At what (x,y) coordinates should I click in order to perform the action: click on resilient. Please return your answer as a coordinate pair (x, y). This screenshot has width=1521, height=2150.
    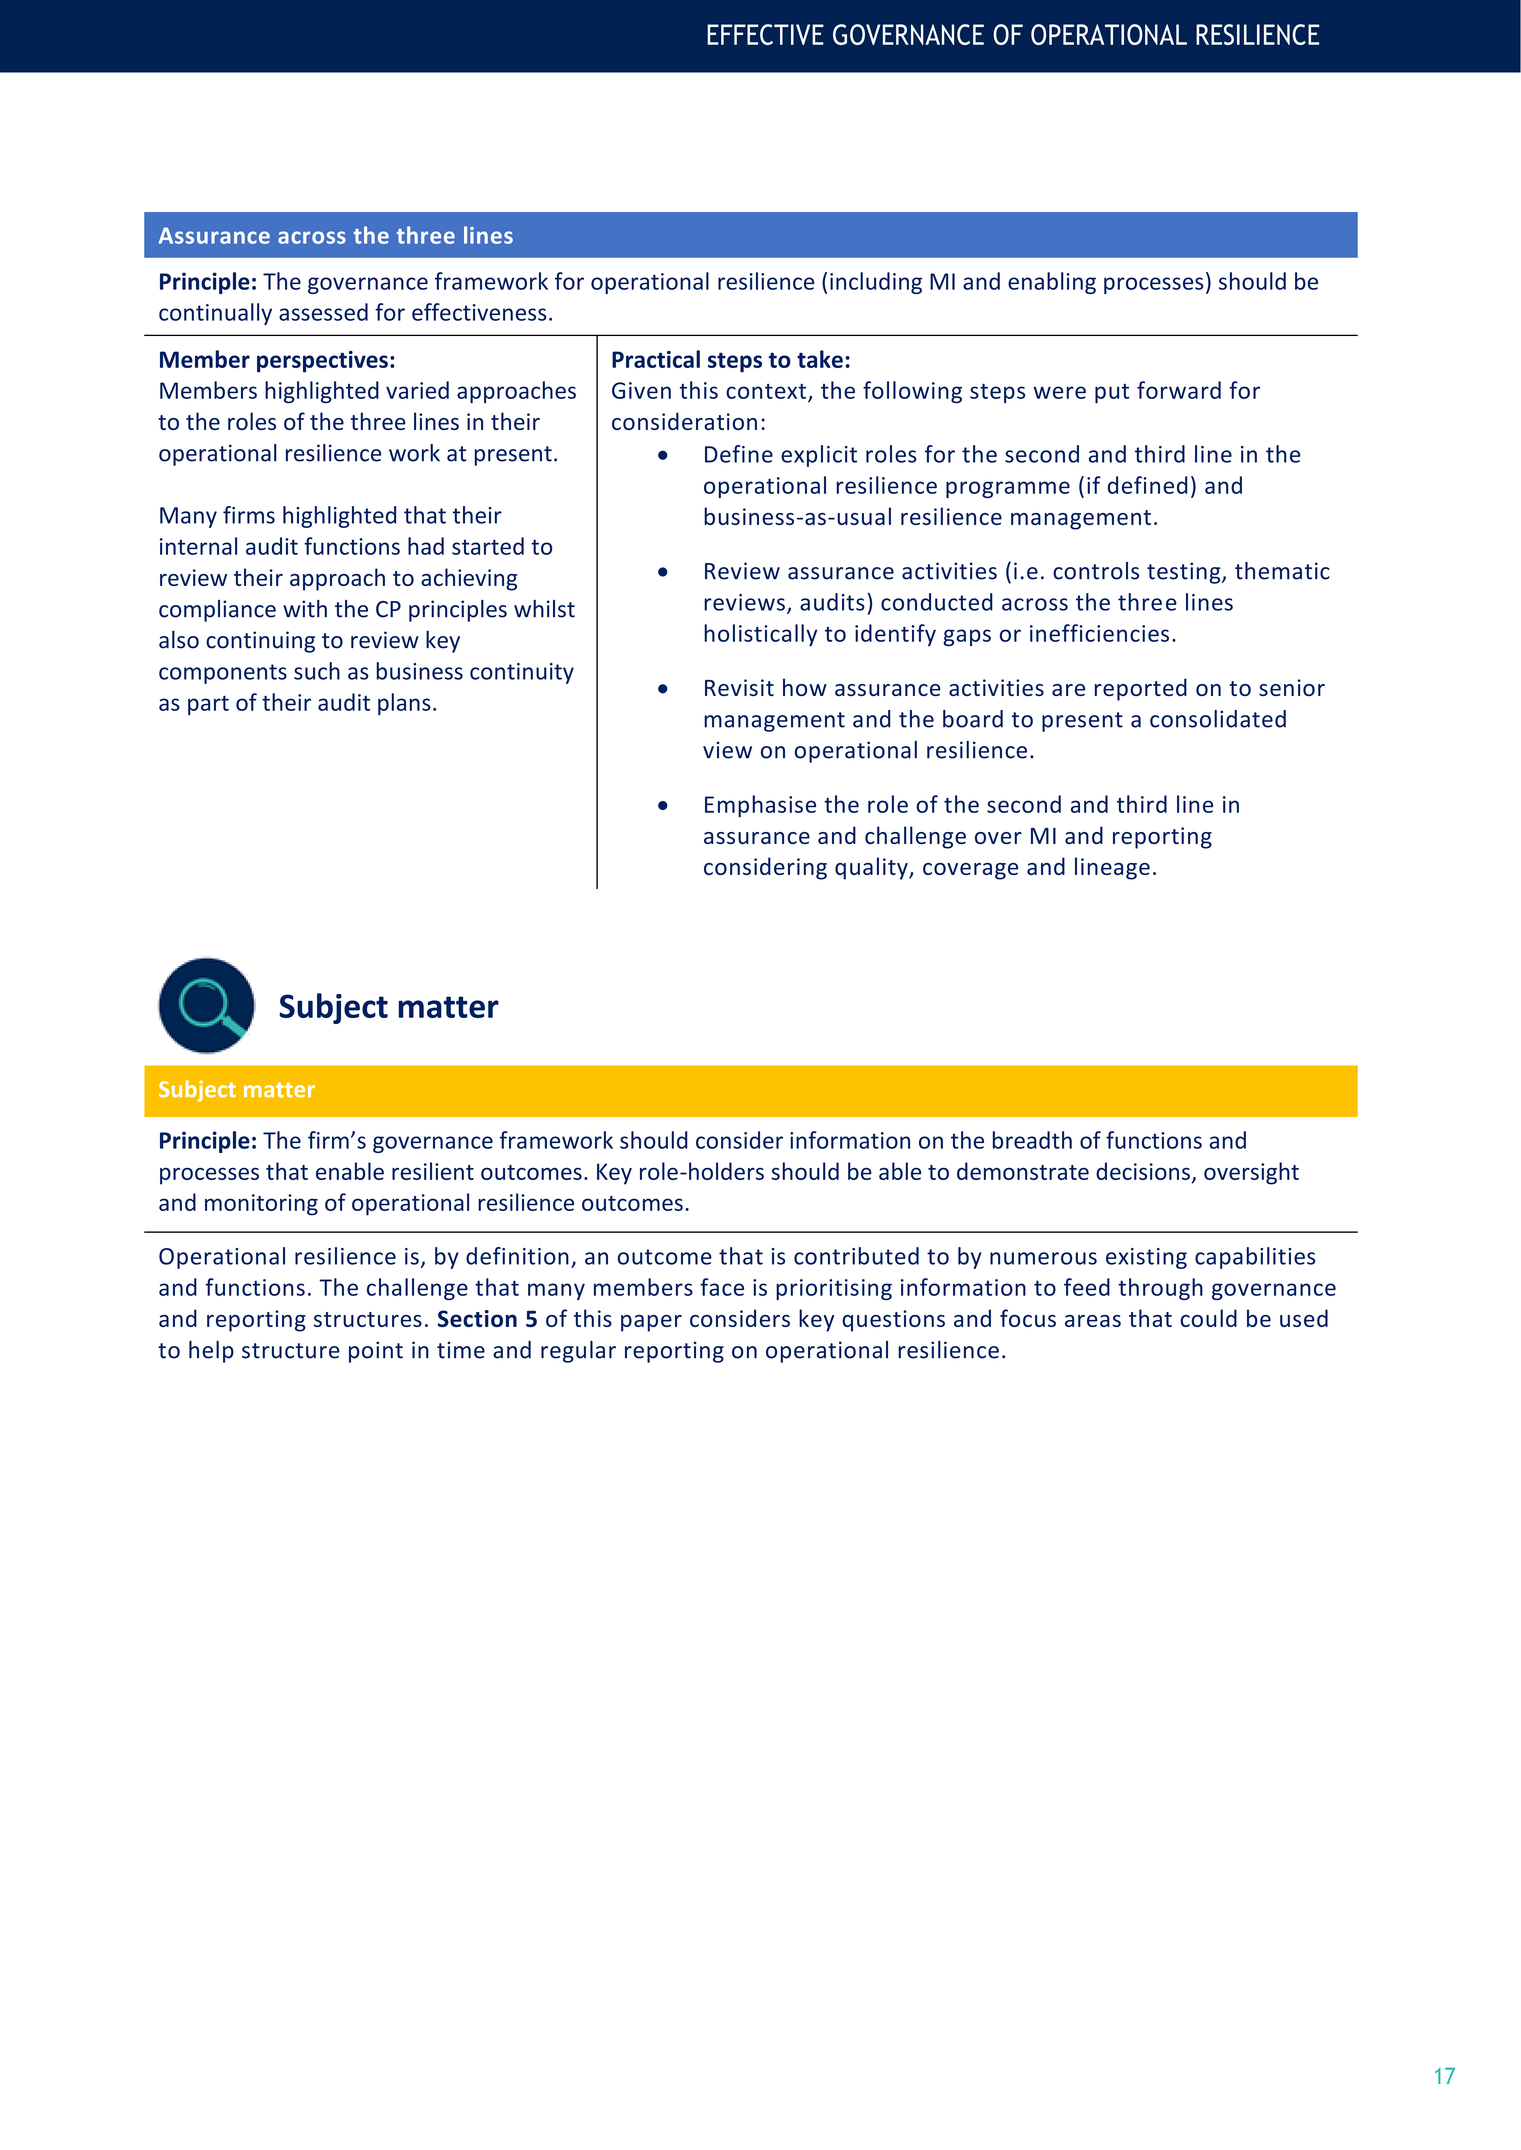
    Looking at the image, I should click on (433, 1171).
